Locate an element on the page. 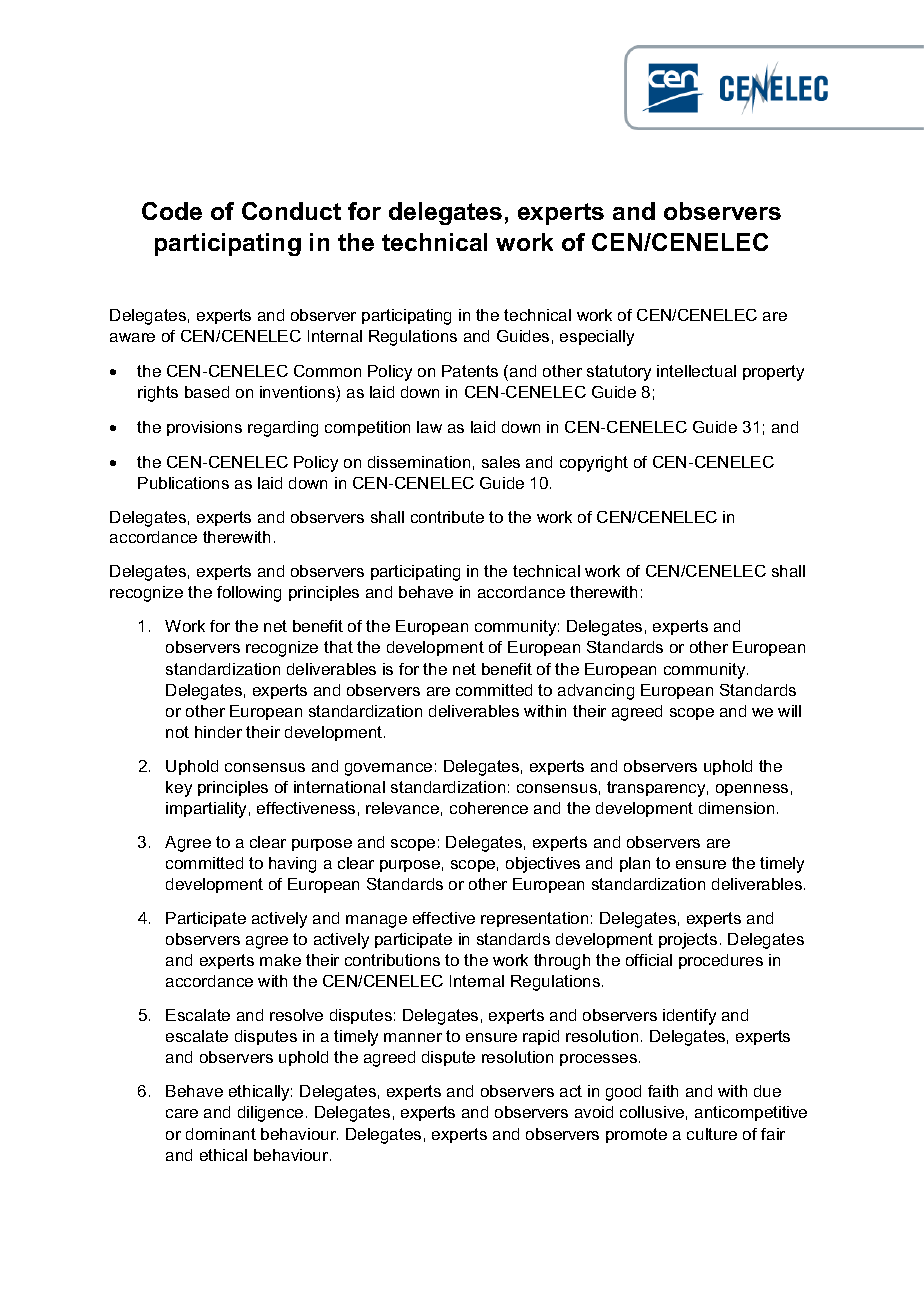  hinder is located at coordinates (218, 732).
